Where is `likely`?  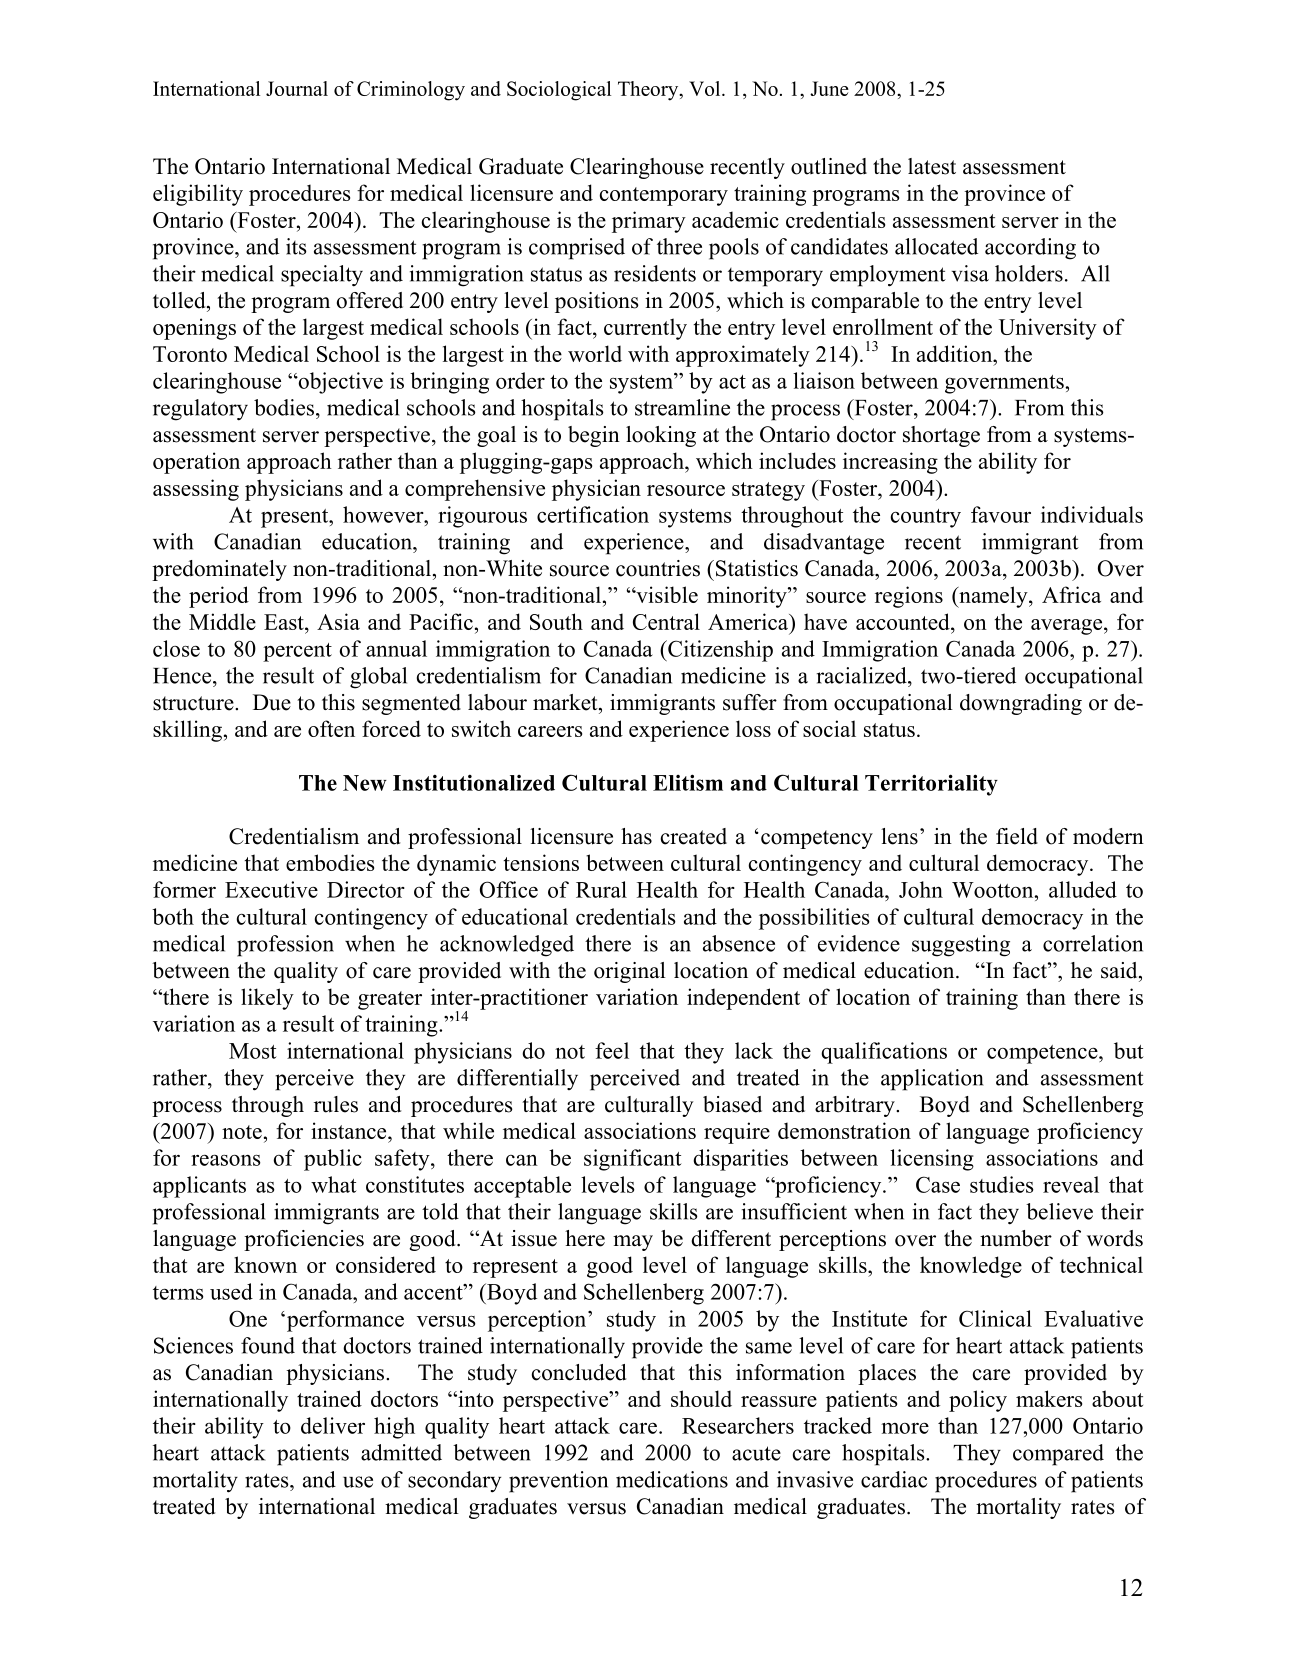 likely is located at coordinates (267, 999).
